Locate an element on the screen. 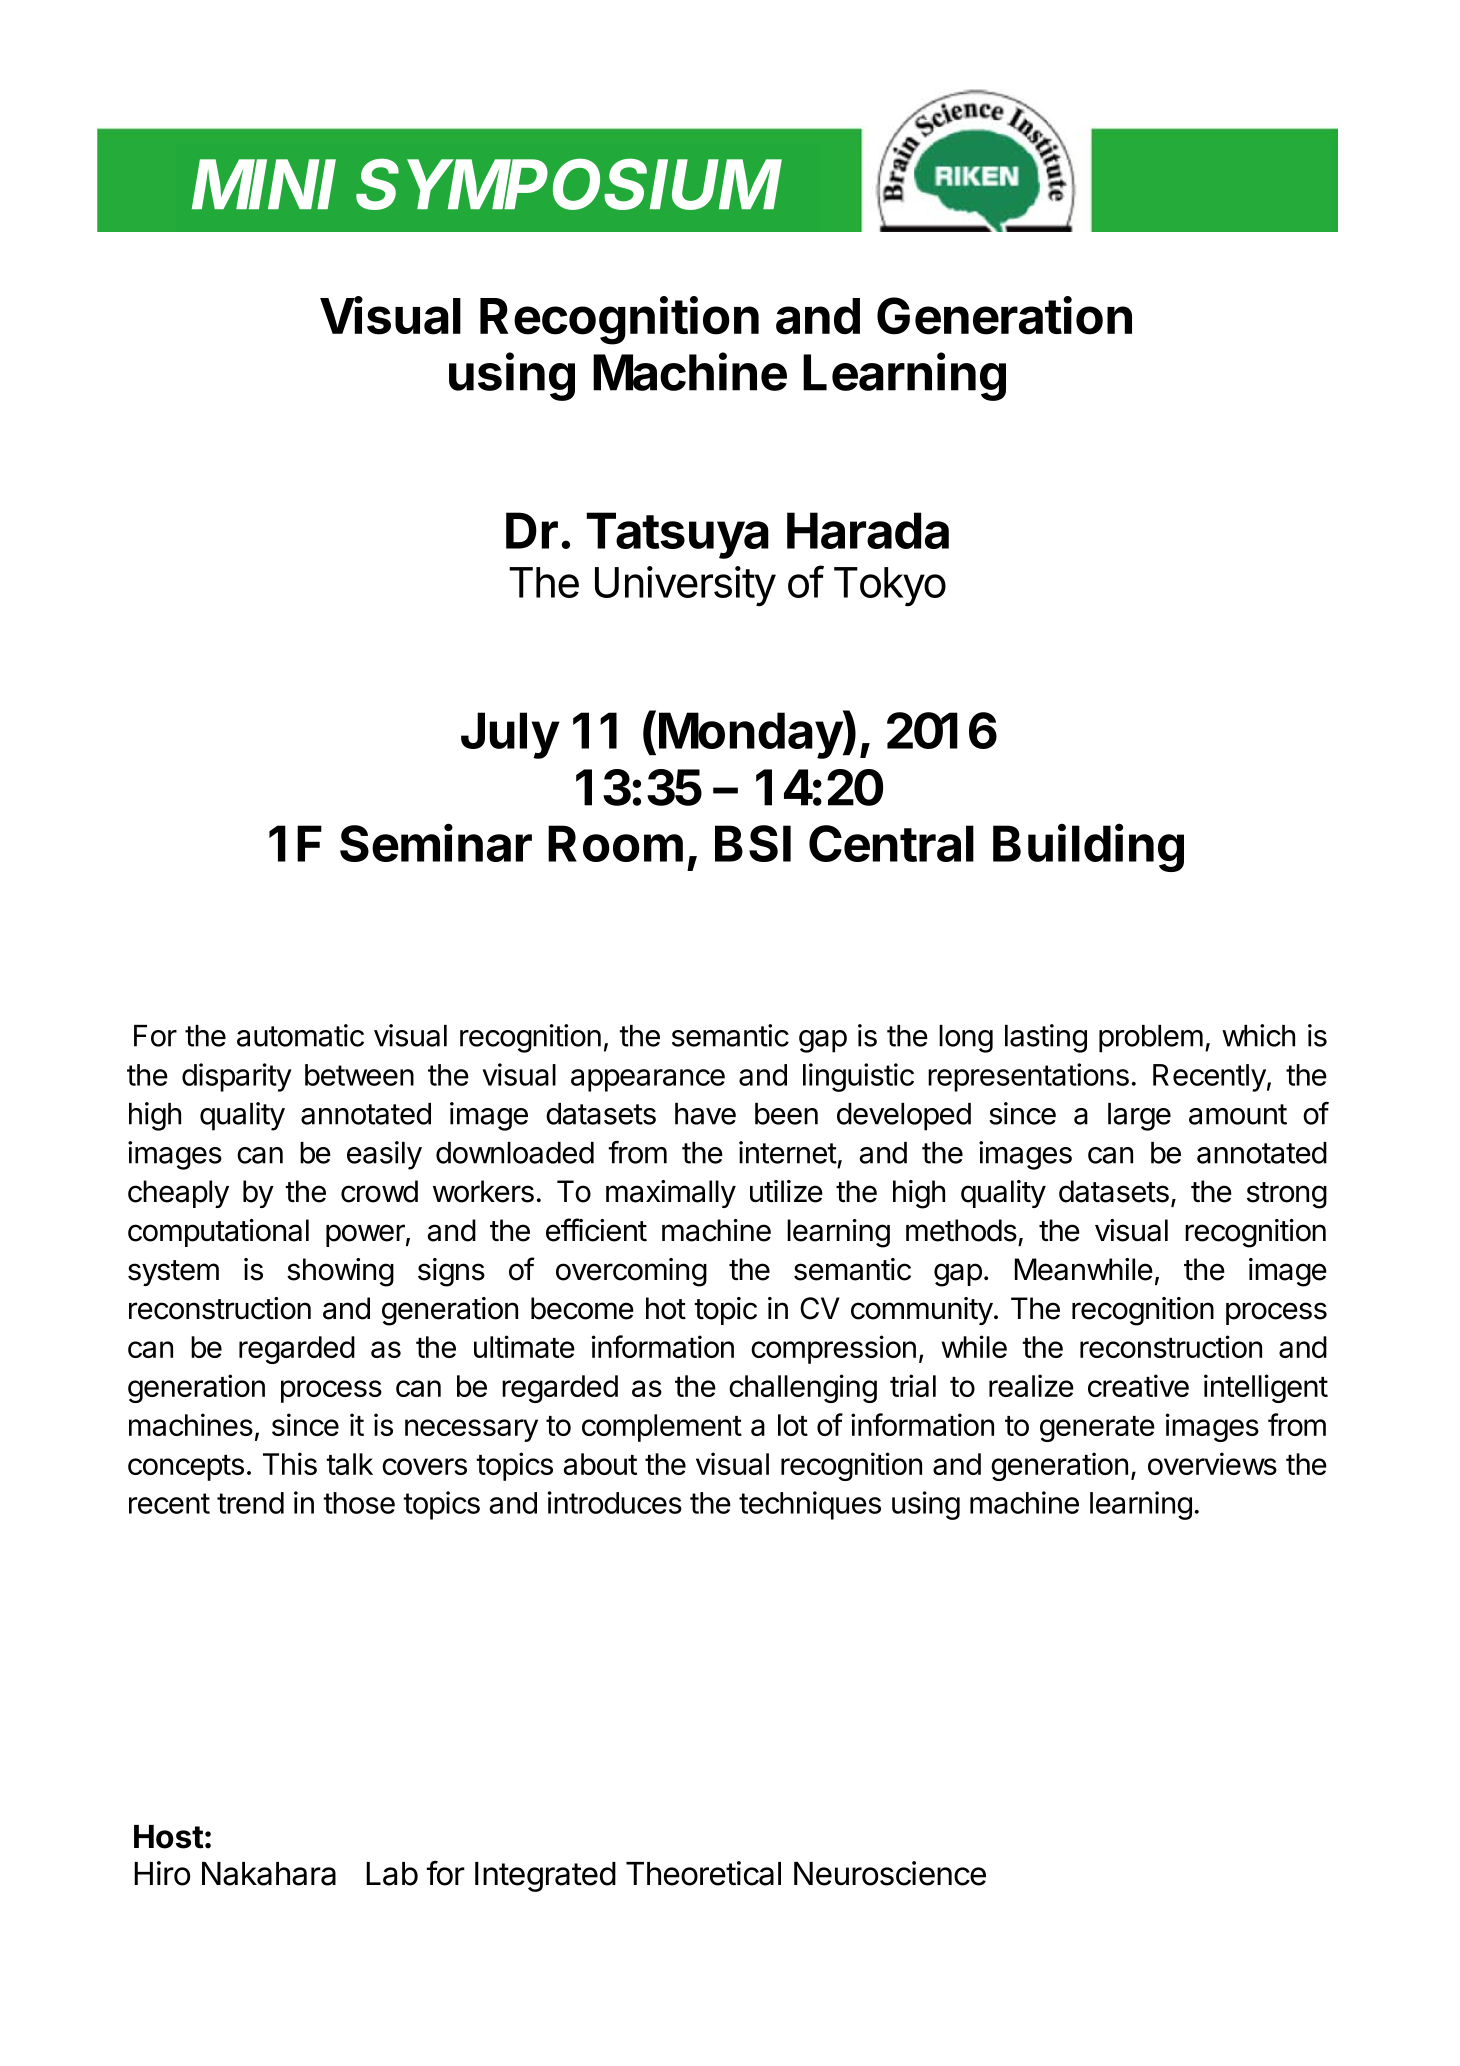  University is located at coordinates (685, 586).
